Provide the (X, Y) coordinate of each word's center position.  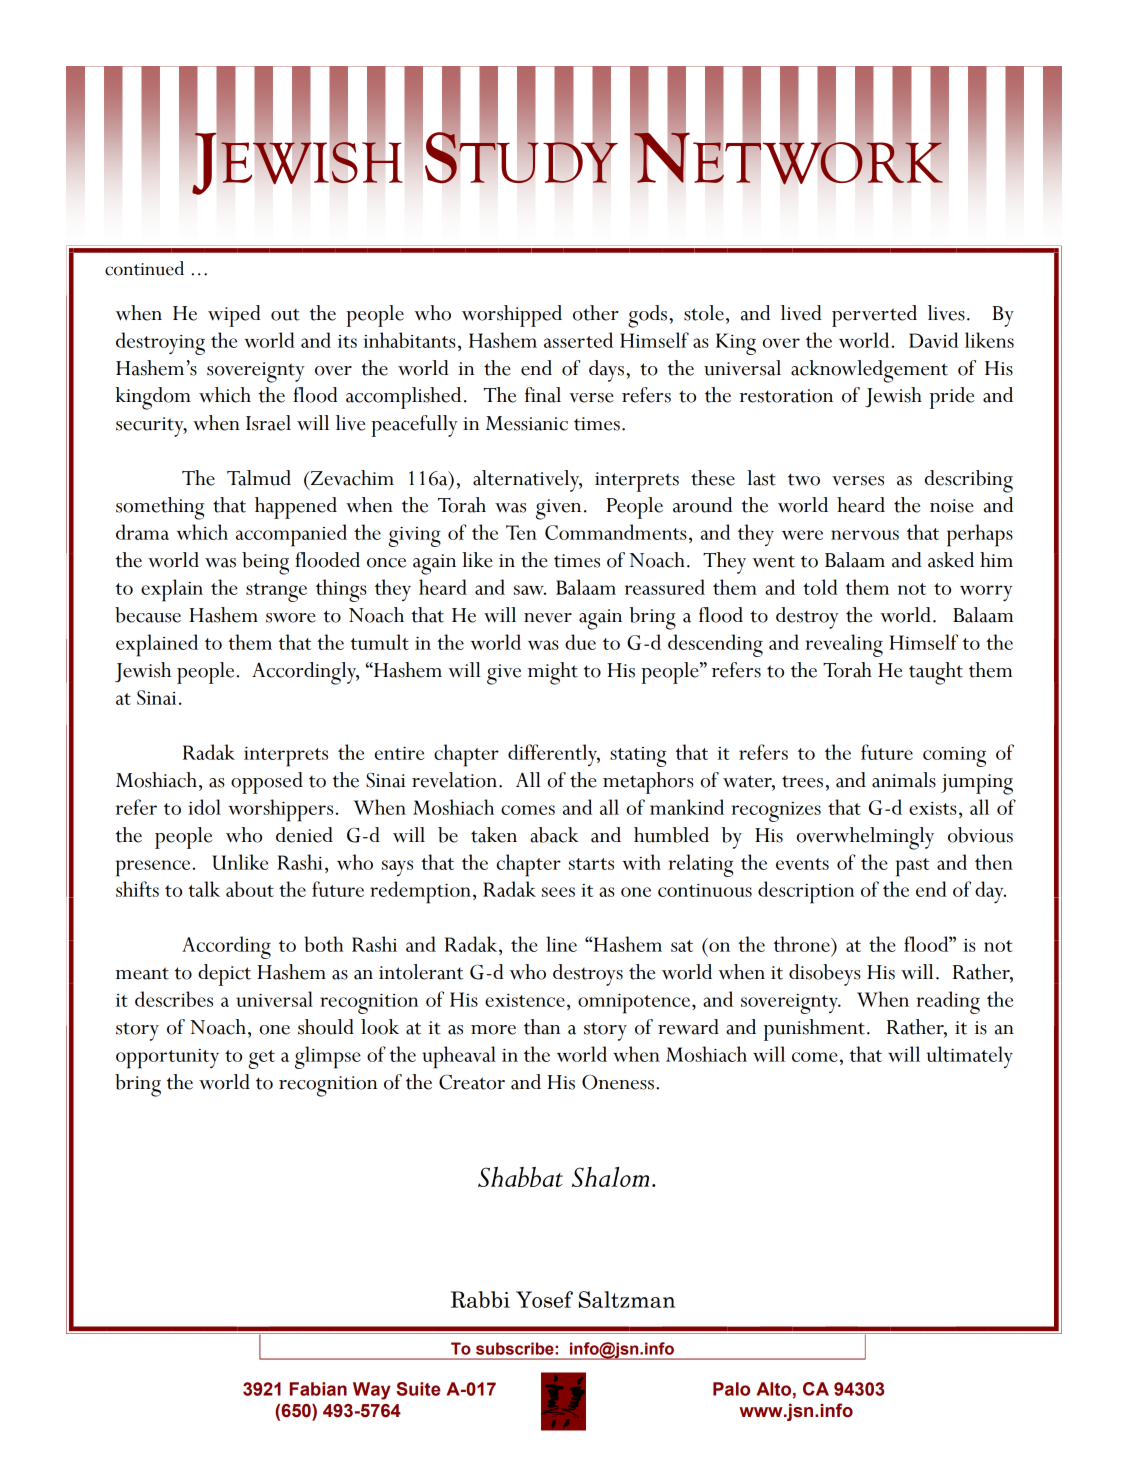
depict (224, 975)
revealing (844, 645)
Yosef (544, 1299)
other (596, 313)
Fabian (318, 1389)
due (580, 642)
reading (948, 1002)
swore (291, 618)
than (542, 1027)
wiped (234, 316)
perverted (874, 316)
